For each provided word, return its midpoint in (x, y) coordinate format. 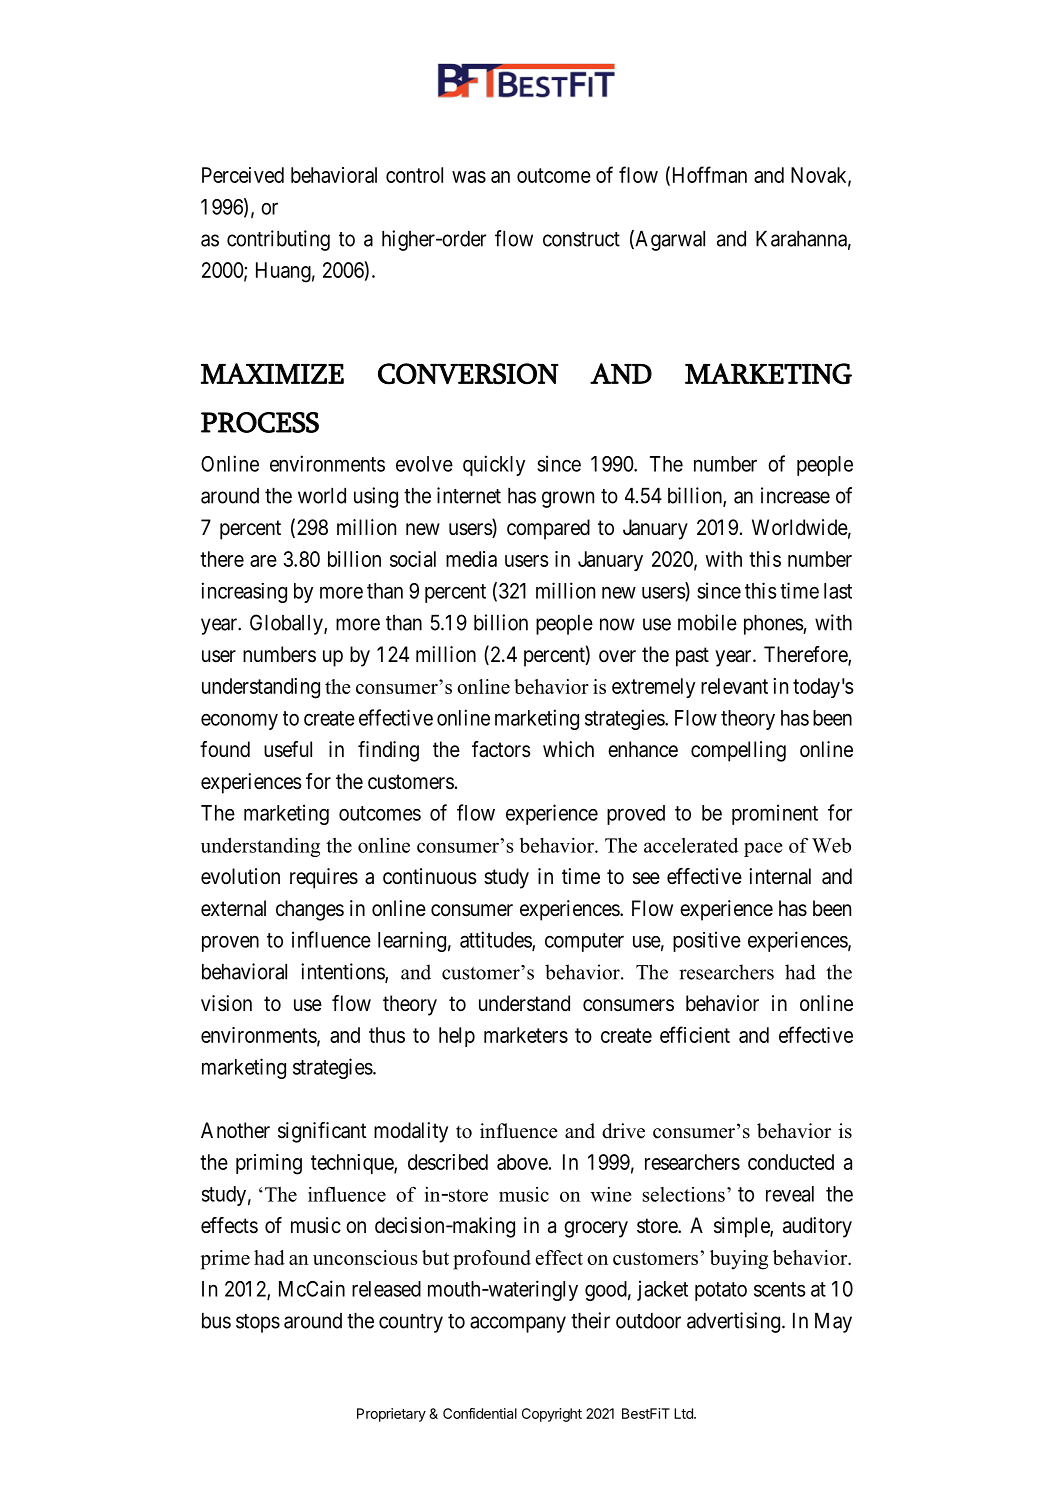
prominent (775, 814)
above (522, 1162)
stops (258, 1323)
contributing (278, 240)
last (838, 591)
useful (288, 749)
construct (581, 239)
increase (795, 495)
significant (322, 1132)
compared (548, 529)
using (376, 497)
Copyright (552, 1415)
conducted (791, 1162)
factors (501, 749)
